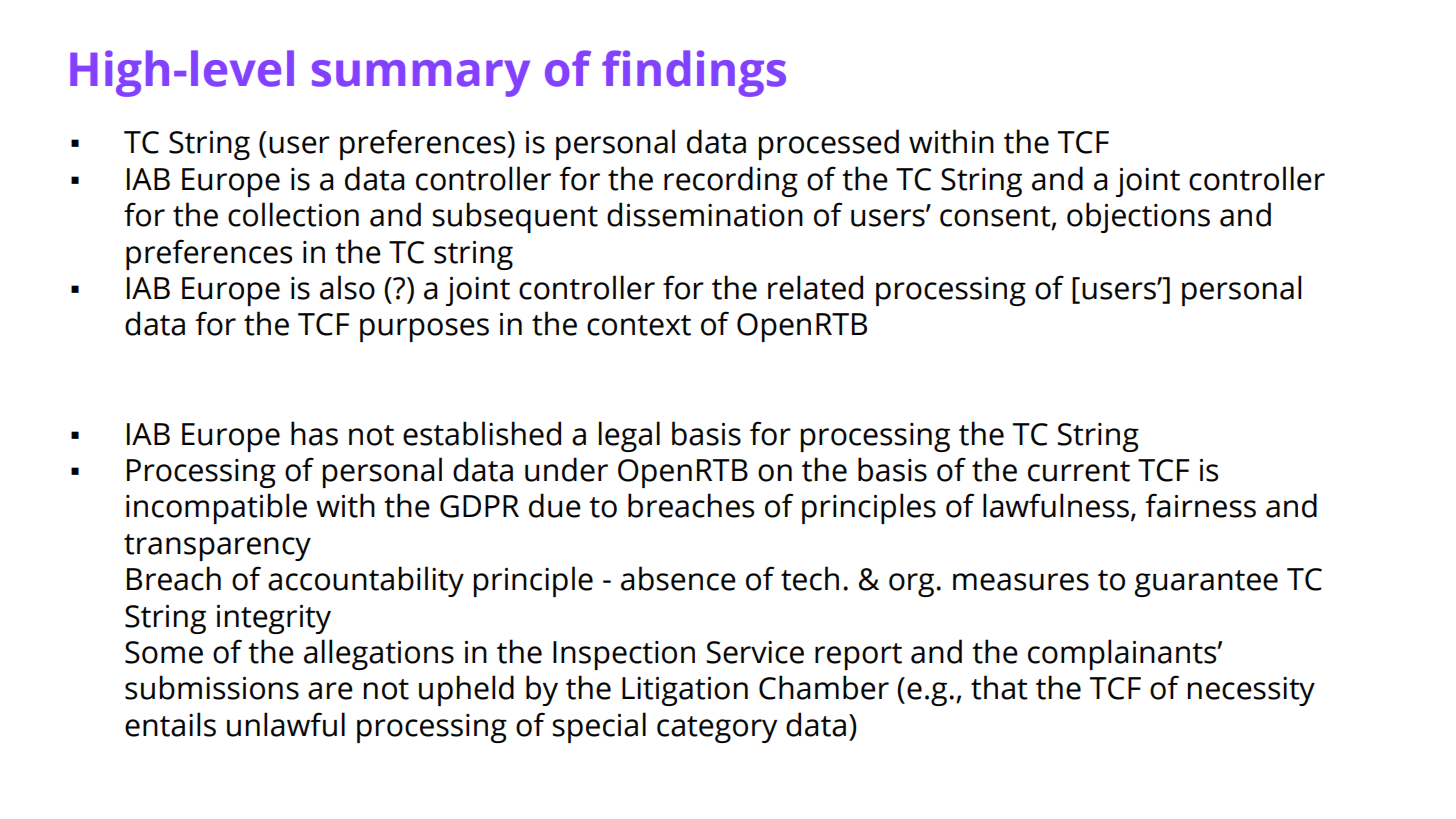 This screenshot has height=819, width=1456. What do you see at coordinates (1138, 217) in the screenshot?
I see `objections` at bounding box center [1138, 217].
